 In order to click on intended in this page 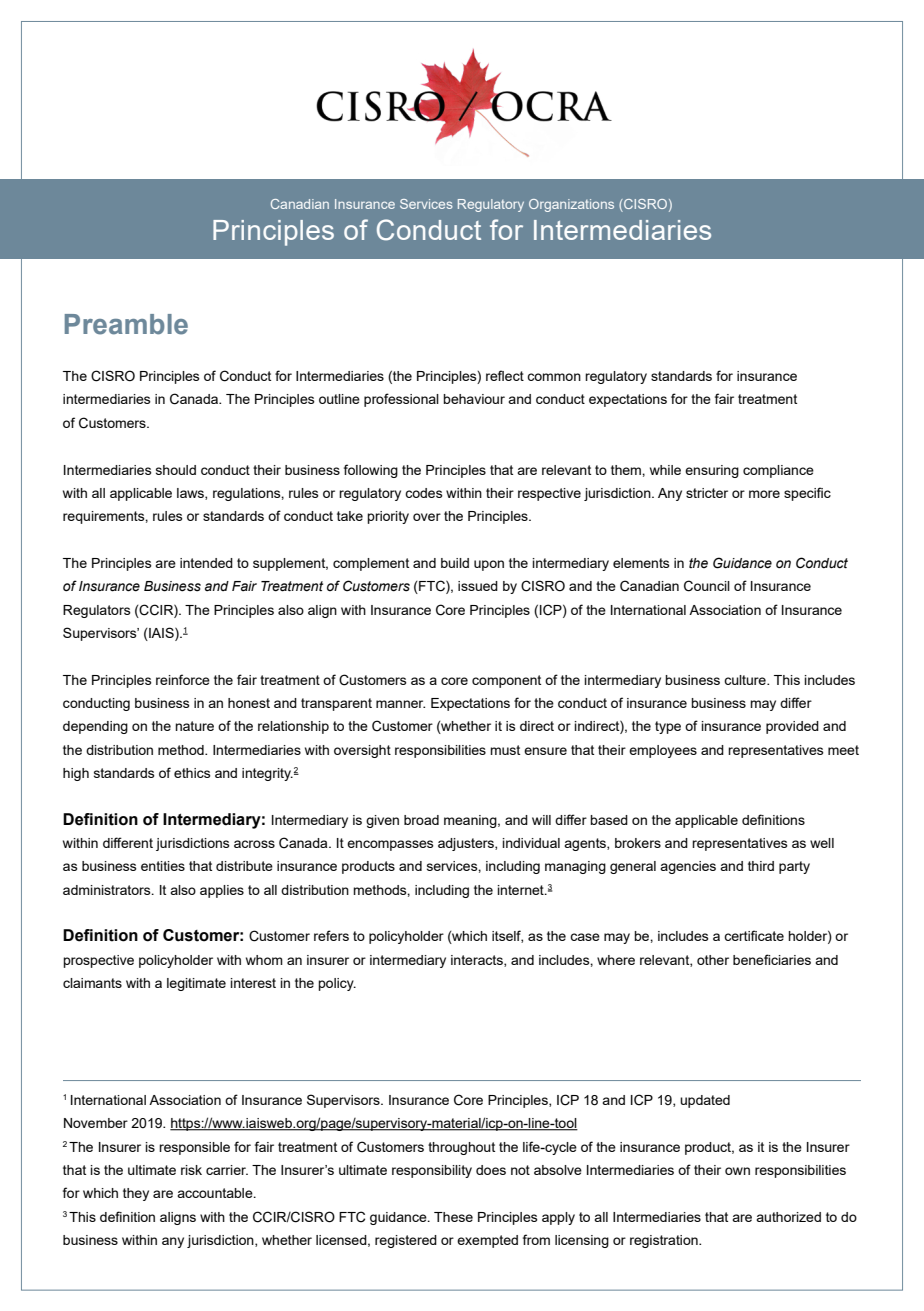, I will do `click(206, 563)`.
